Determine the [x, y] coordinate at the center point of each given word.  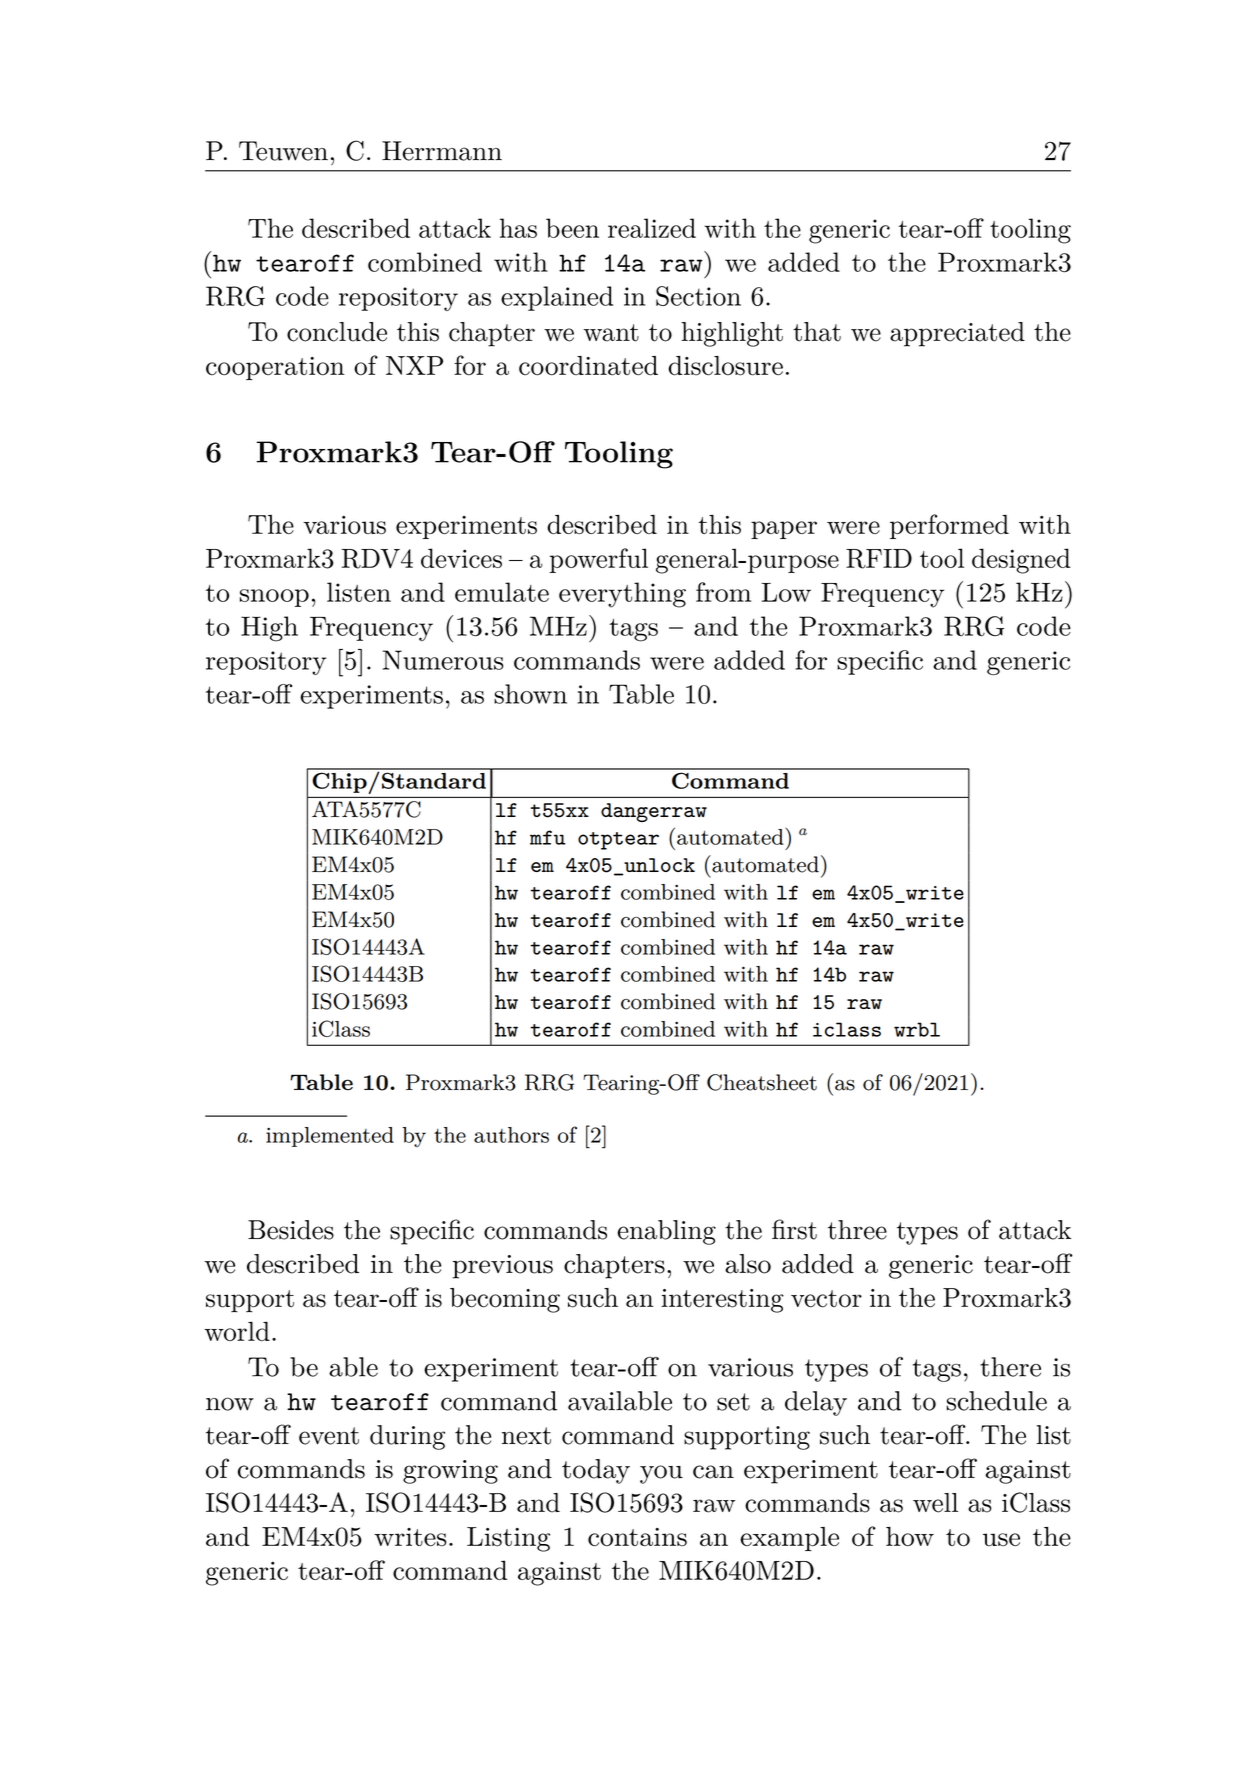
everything [622, 595]
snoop [274, 598]
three [857, 1230]
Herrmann [442, 151]
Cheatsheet [762, 1082]
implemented [330, 1137]
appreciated [957, 334]
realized [652, 228]
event [329, 1436]
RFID [879, 559]
